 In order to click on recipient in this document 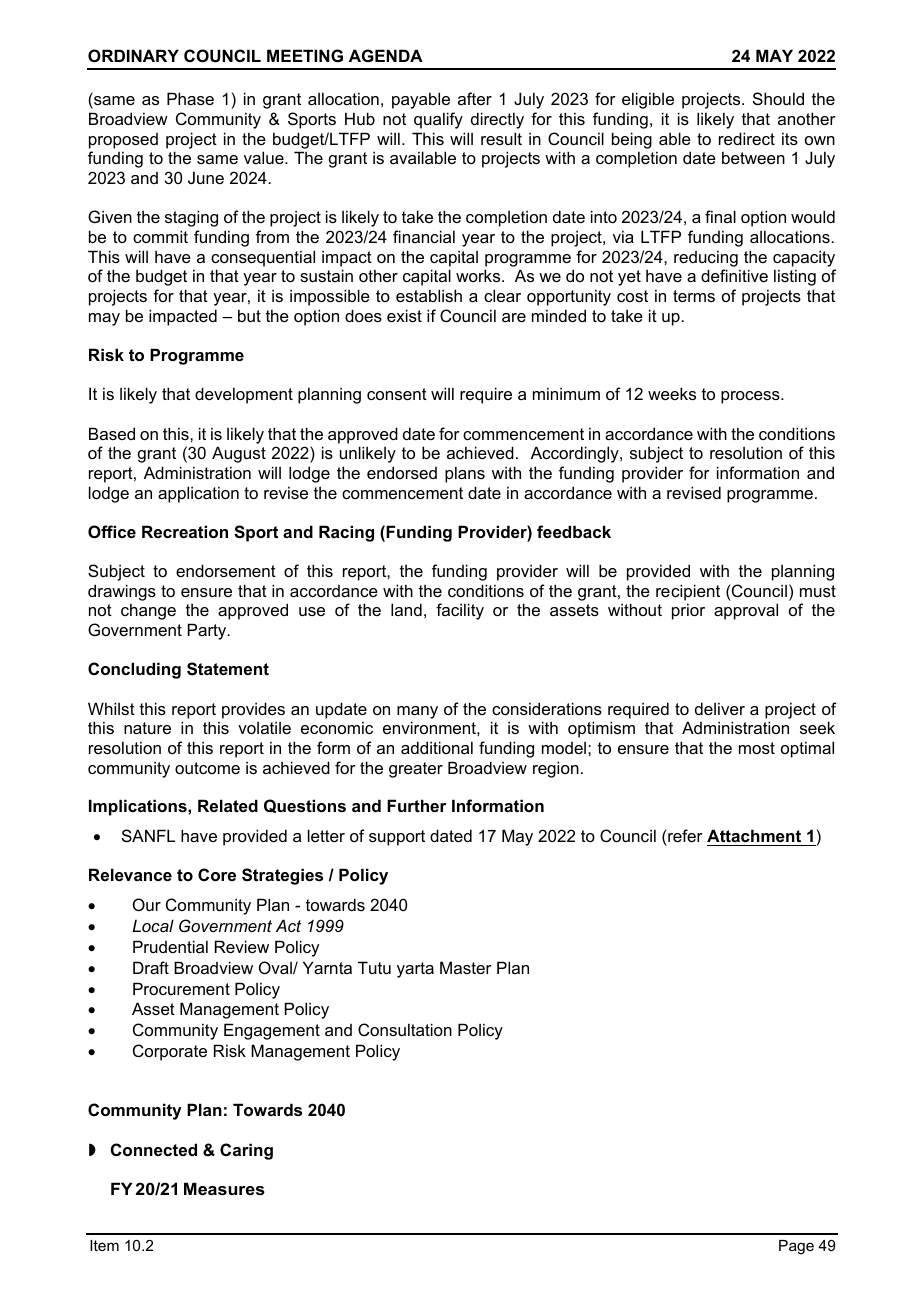, I will do `click(688, 592)`.
